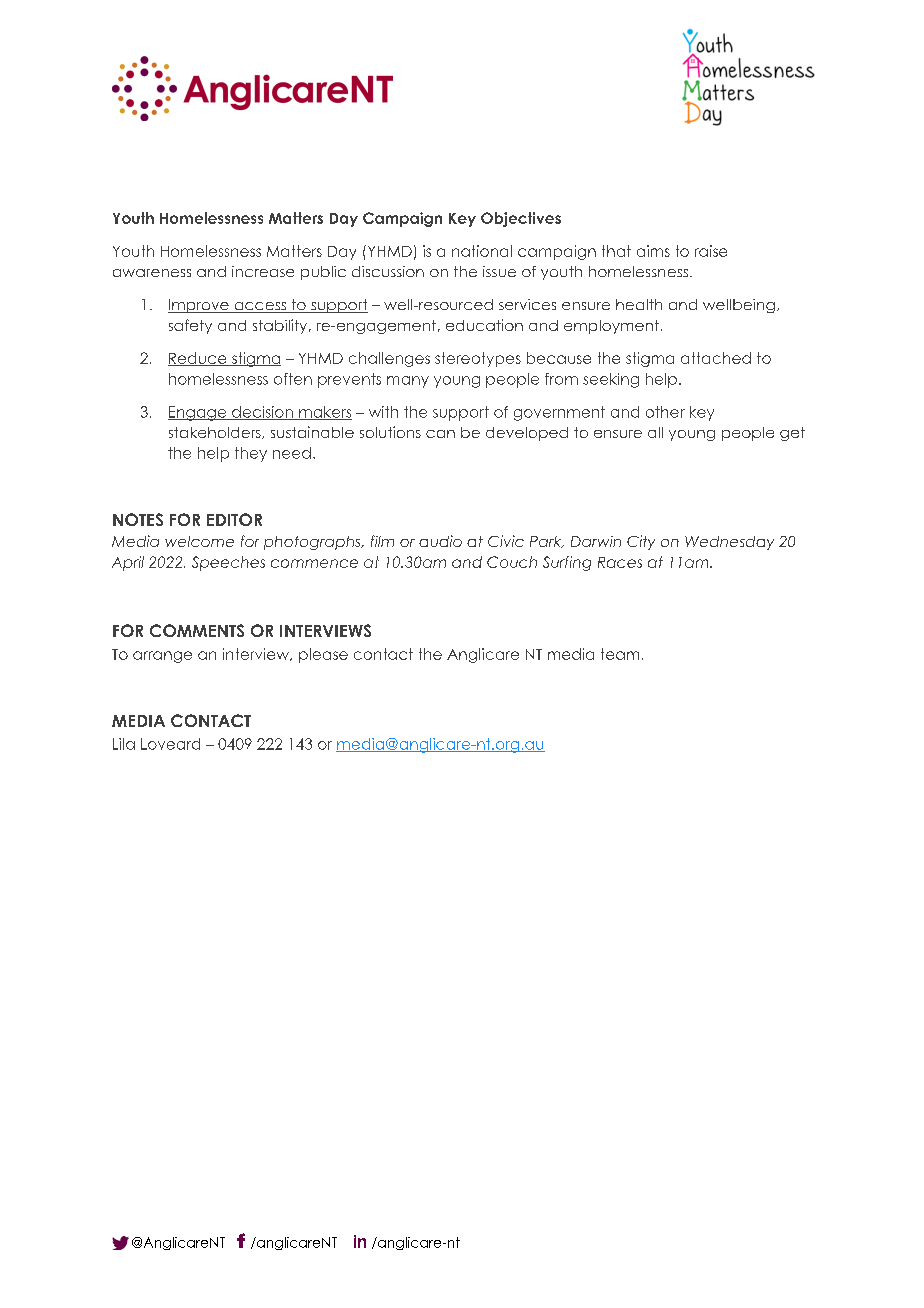 This image has height=1308, width=924. What do you see at coordinates (198, 359) in the image?
I see `Reduce` at bounding box center [198, 359].
